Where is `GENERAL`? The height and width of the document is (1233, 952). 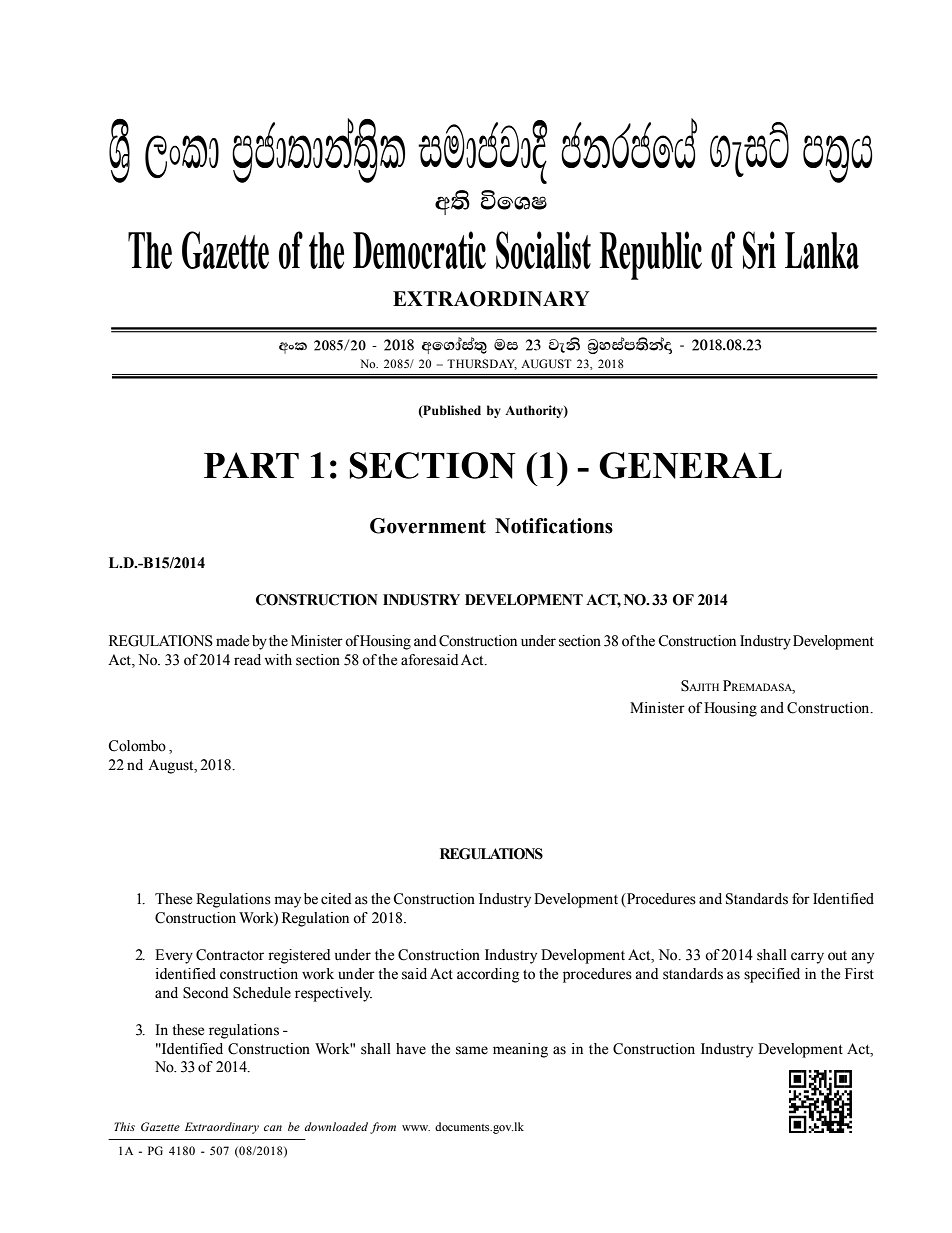
GENERAL is located at coordinates (690, 465).
